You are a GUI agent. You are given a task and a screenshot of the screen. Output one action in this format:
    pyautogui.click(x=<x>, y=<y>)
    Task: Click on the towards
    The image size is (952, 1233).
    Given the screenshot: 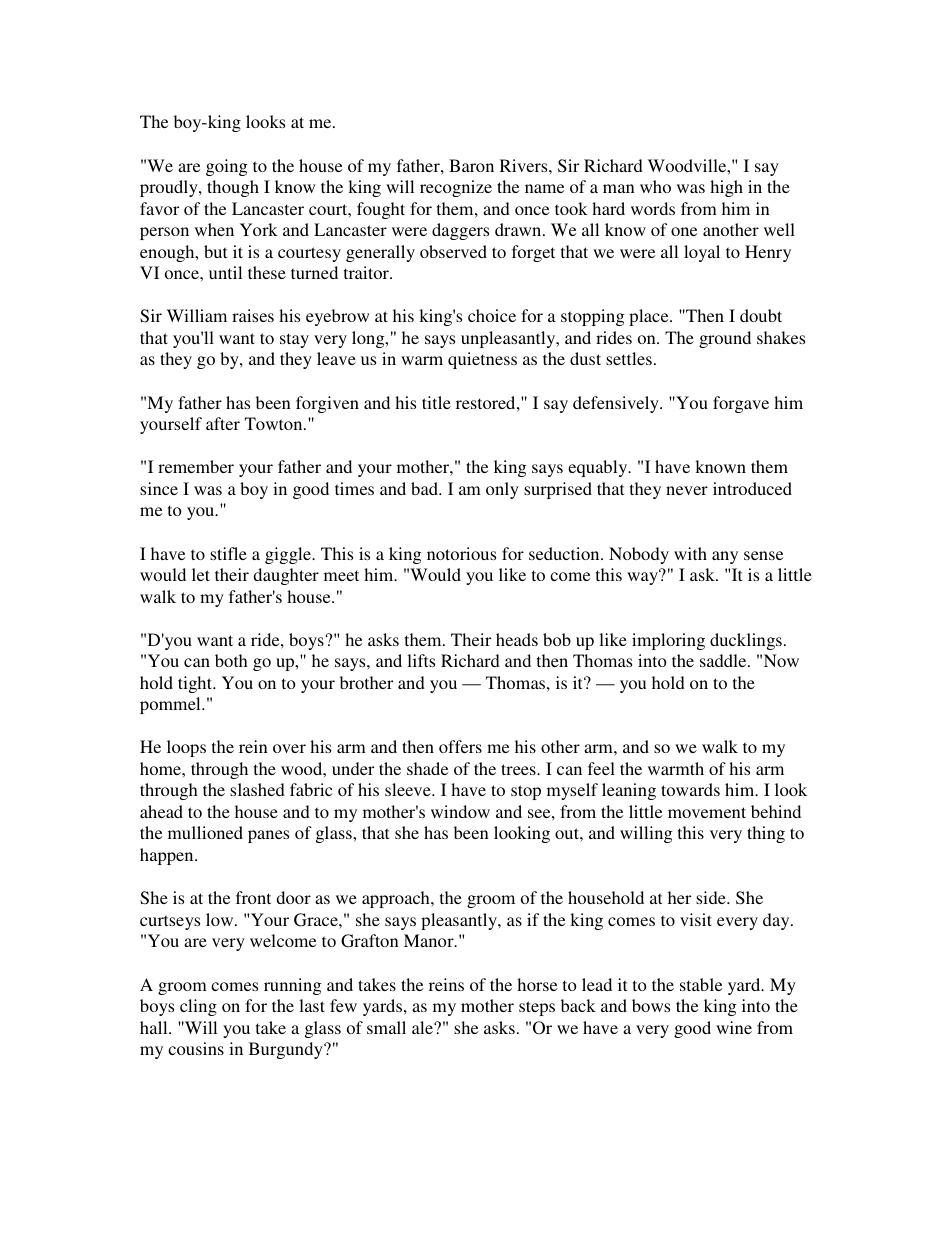 What is the action you would take?
    pyautogui.click(x=690, y=789)
